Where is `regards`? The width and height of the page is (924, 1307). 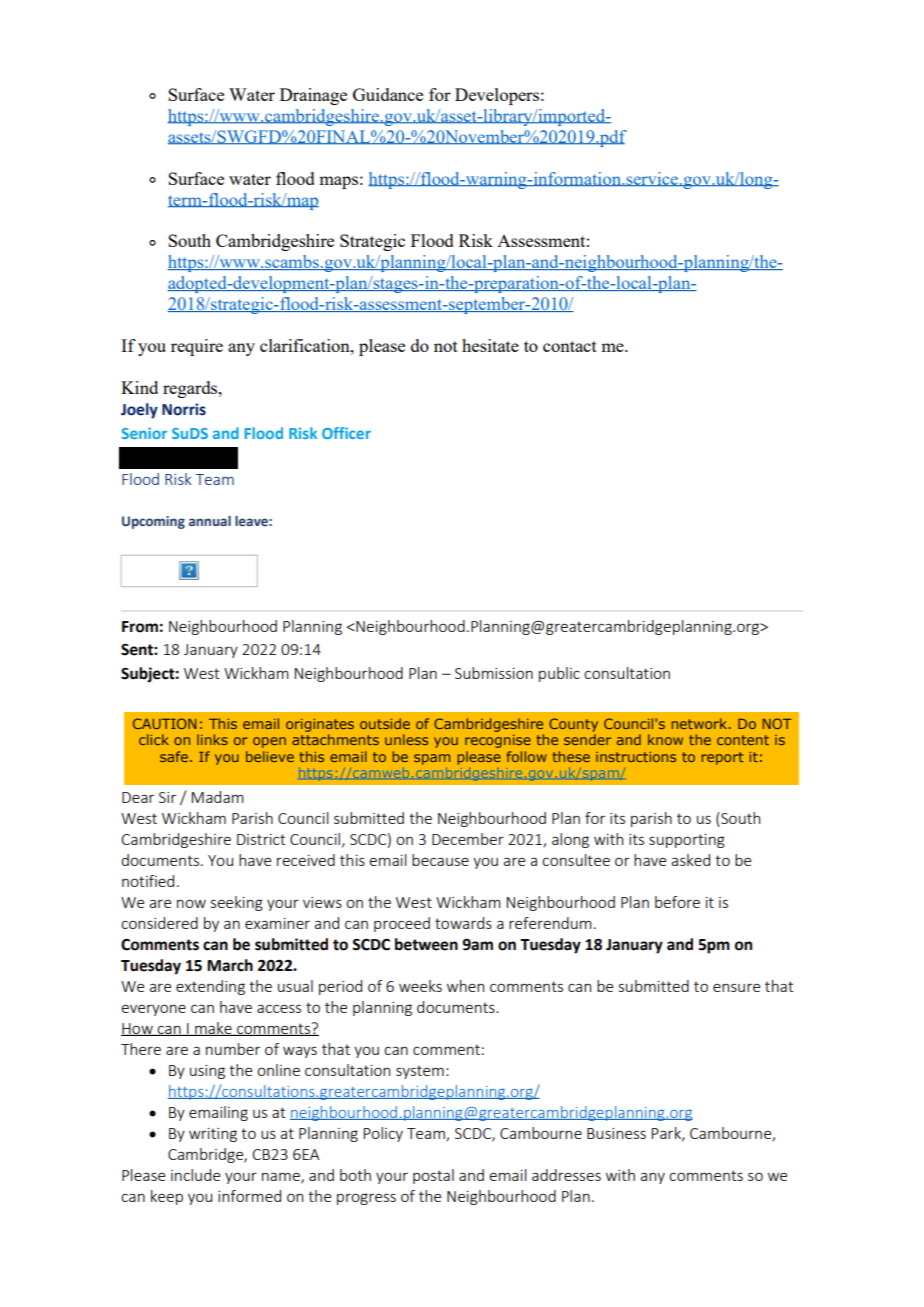 regards is located at coordinates (191, 389).
